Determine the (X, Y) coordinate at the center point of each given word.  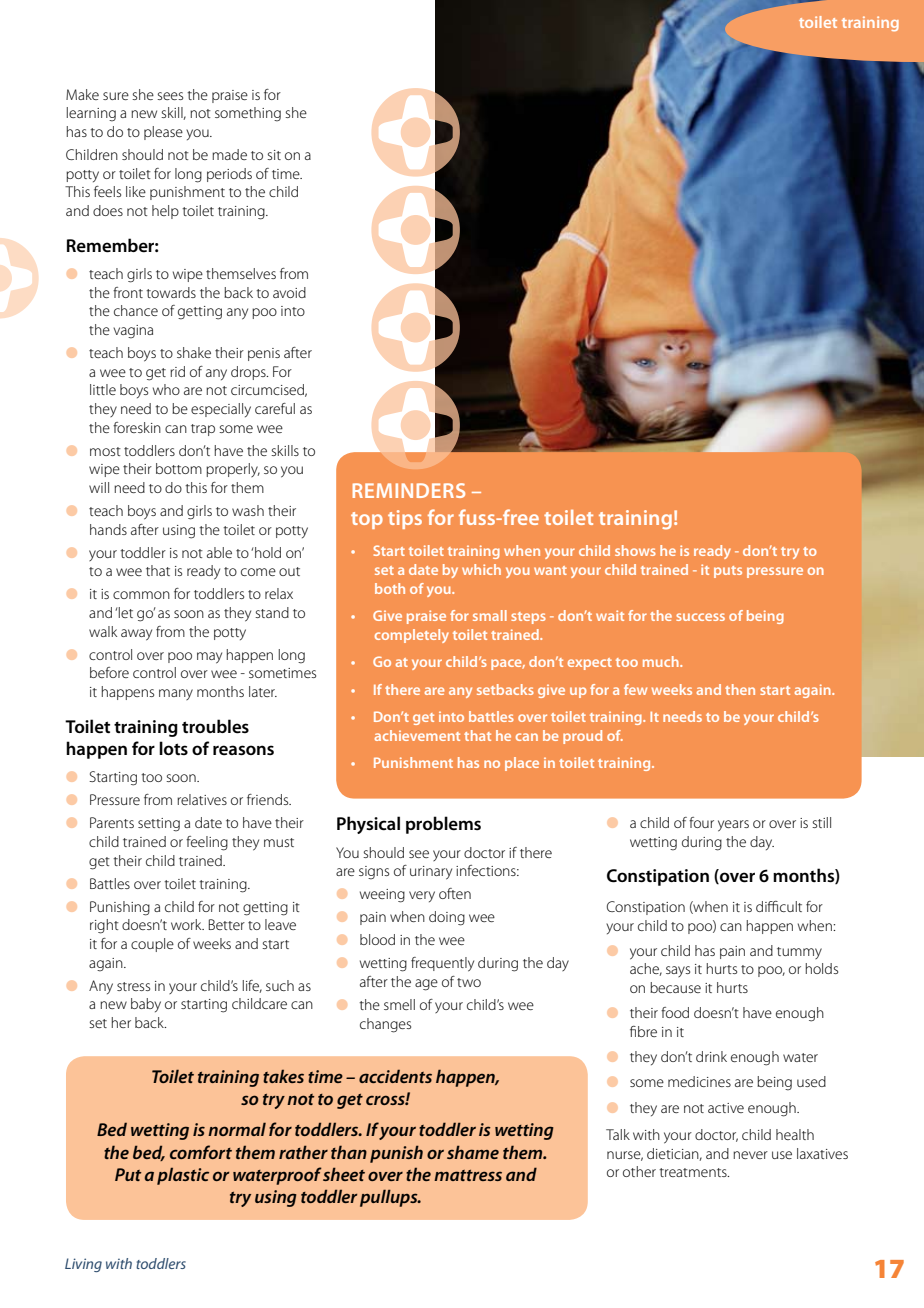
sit (274, 155)
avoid (289, 292)
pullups (390, 1198)
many (176, 694)
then (740, 689)
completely (412, 636)
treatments (694, 1172)
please (163, 133)
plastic (183, 1176)
